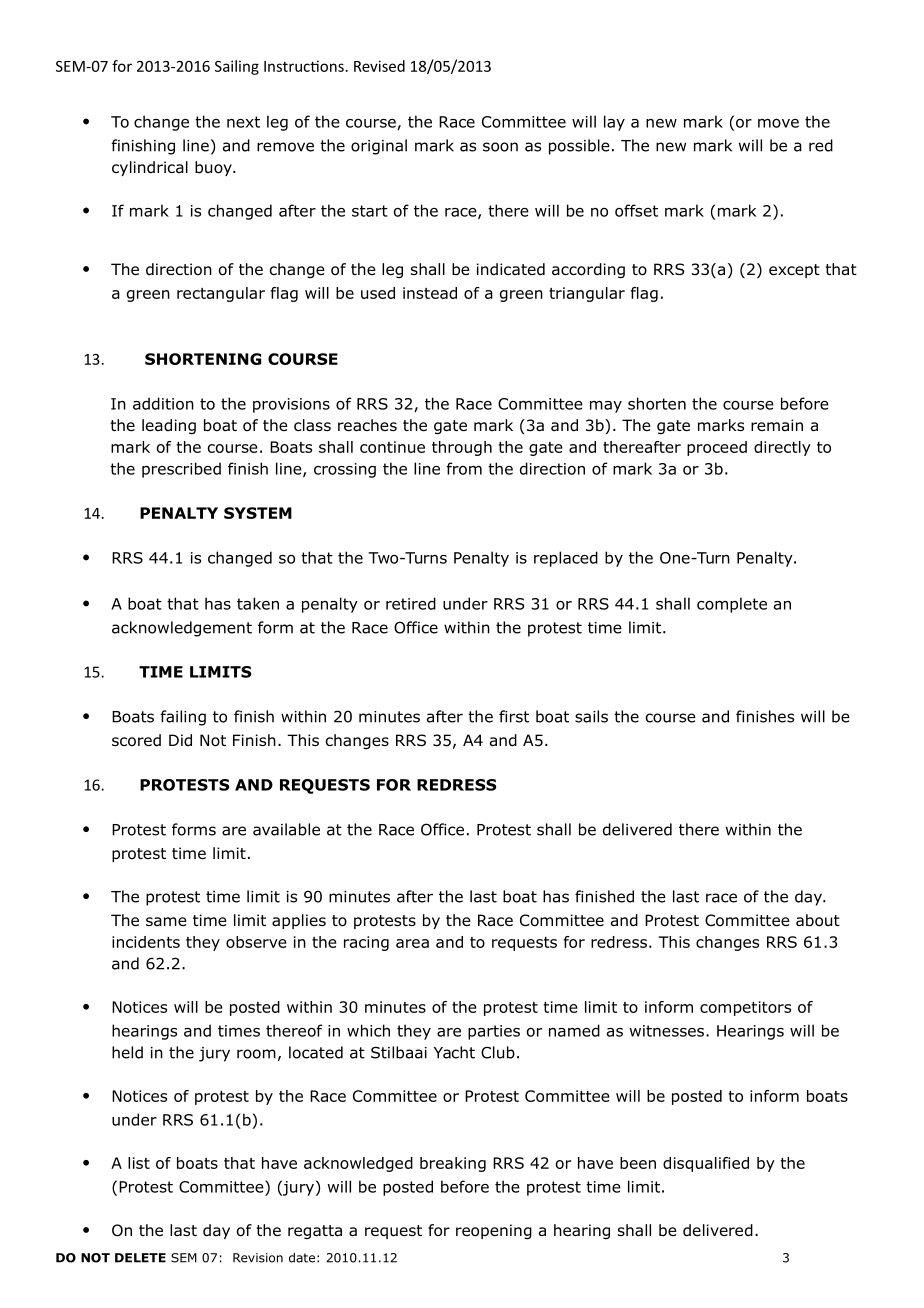 This image has height=1308, width=924. What do you see at coordinates (243, 122) in the image?
I see `next` at bounding box center [243, 122].
